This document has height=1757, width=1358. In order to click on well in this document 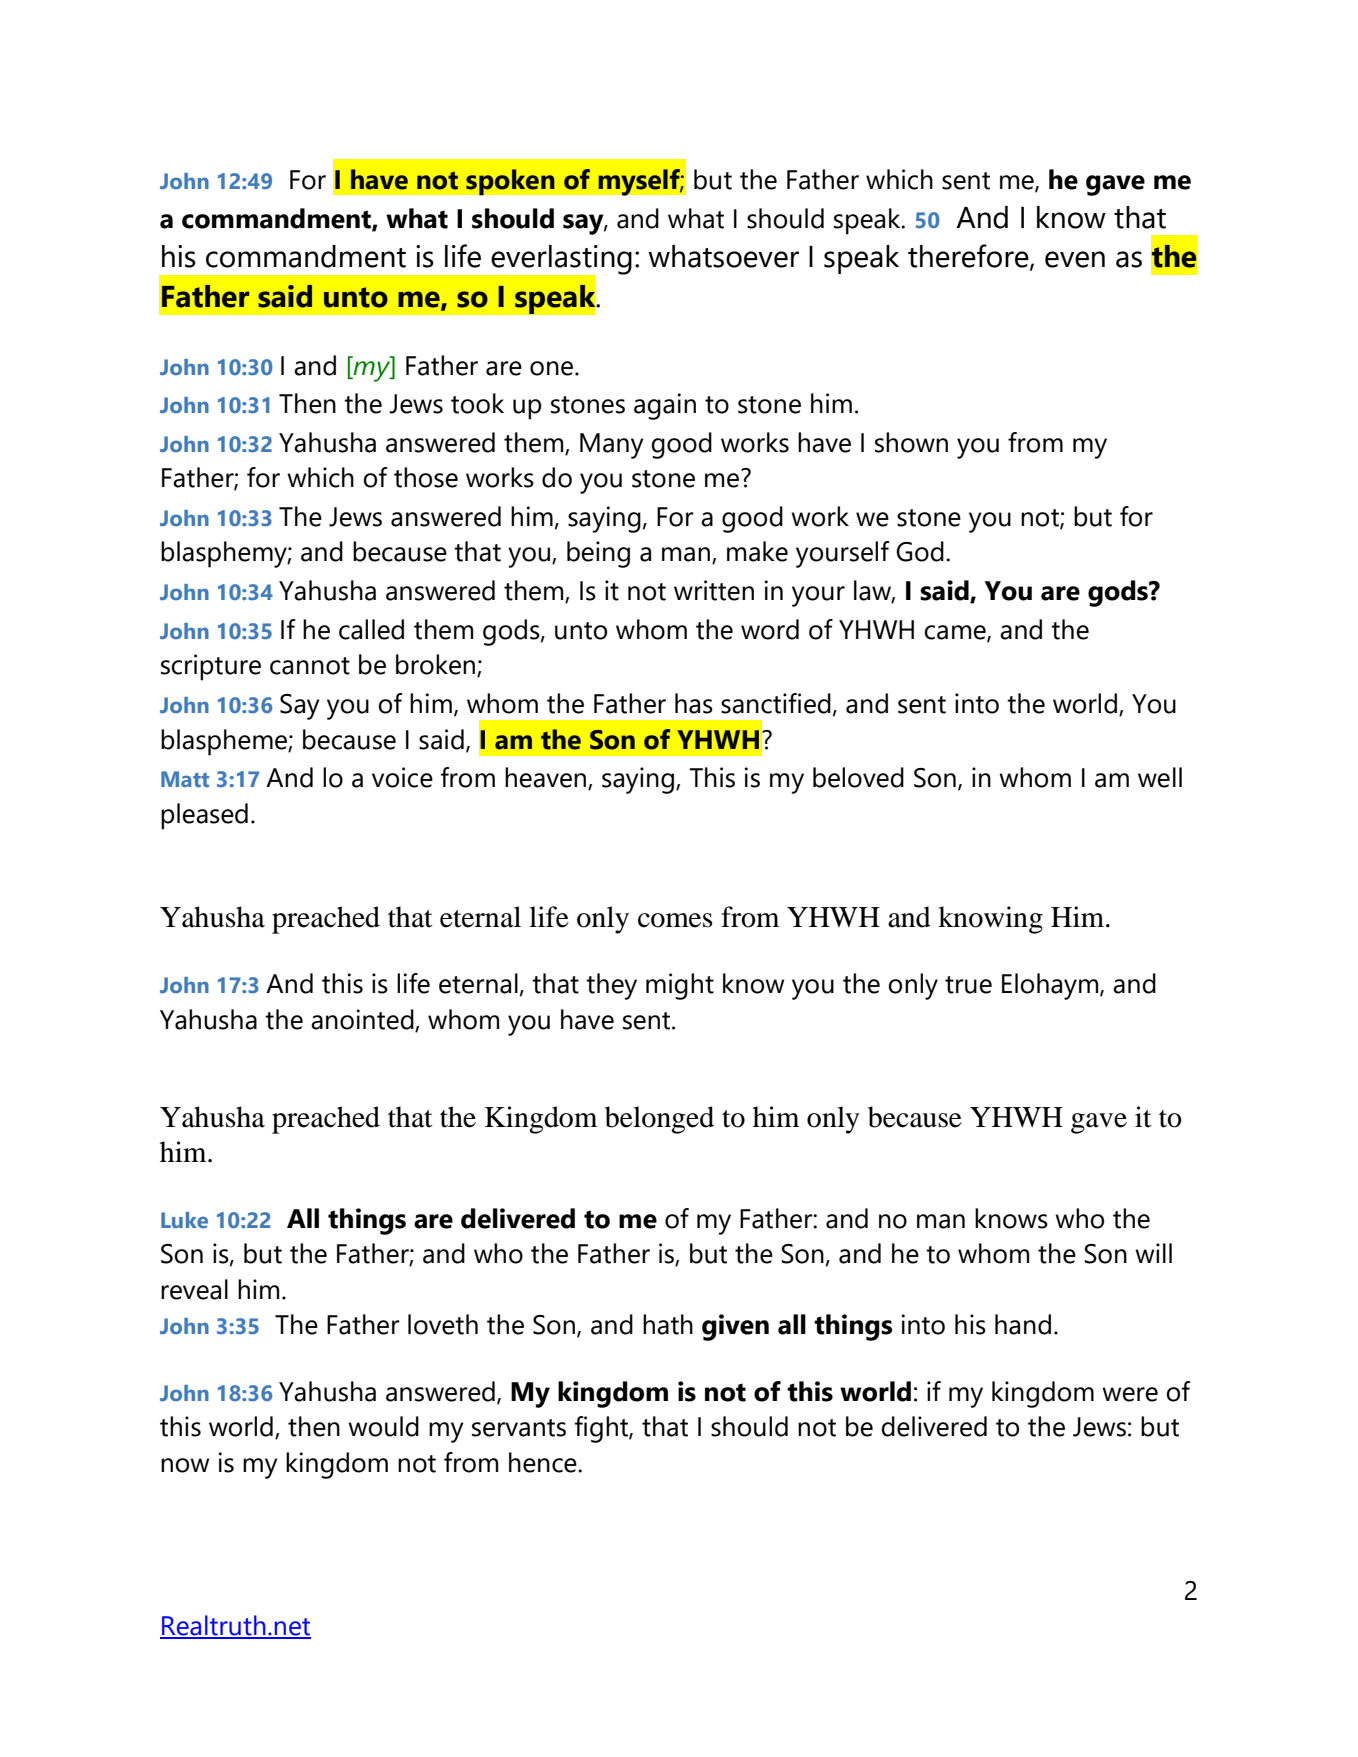, I will do `click(1160, 777)`.
